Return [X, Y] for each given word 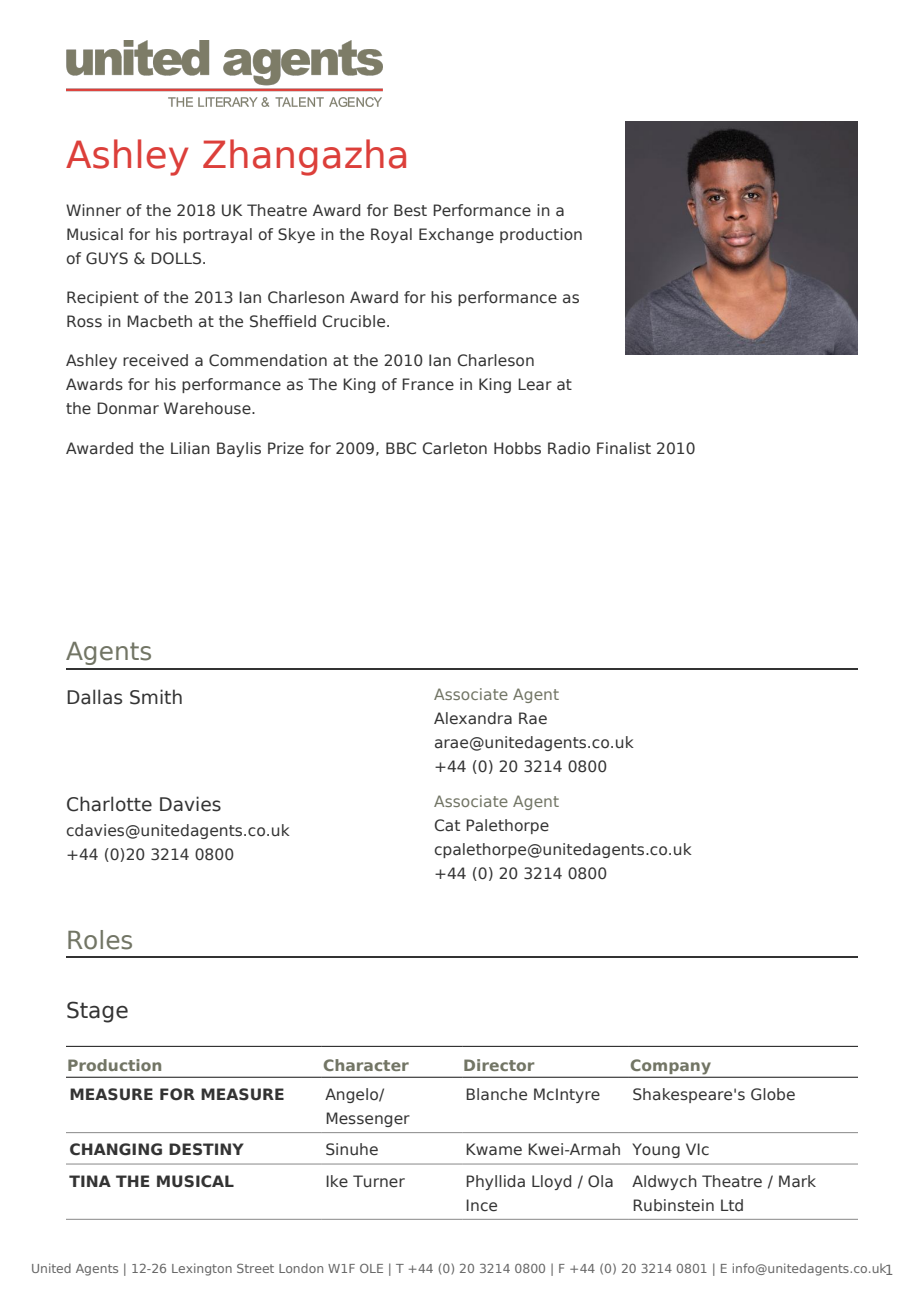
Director [499, 1065]
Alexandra [473, 718]
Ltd [732, 1205]
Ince [481, 1205]
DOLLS [177, 258]
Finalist [624, 448]
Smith [156, 697]
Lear [535, 384]
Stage [97, 1012]
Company [670, 1068]
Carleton [455, 448]
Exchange [456, 235]
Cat [447, 825]
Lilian [190, 448]
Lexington [202, 1269]
